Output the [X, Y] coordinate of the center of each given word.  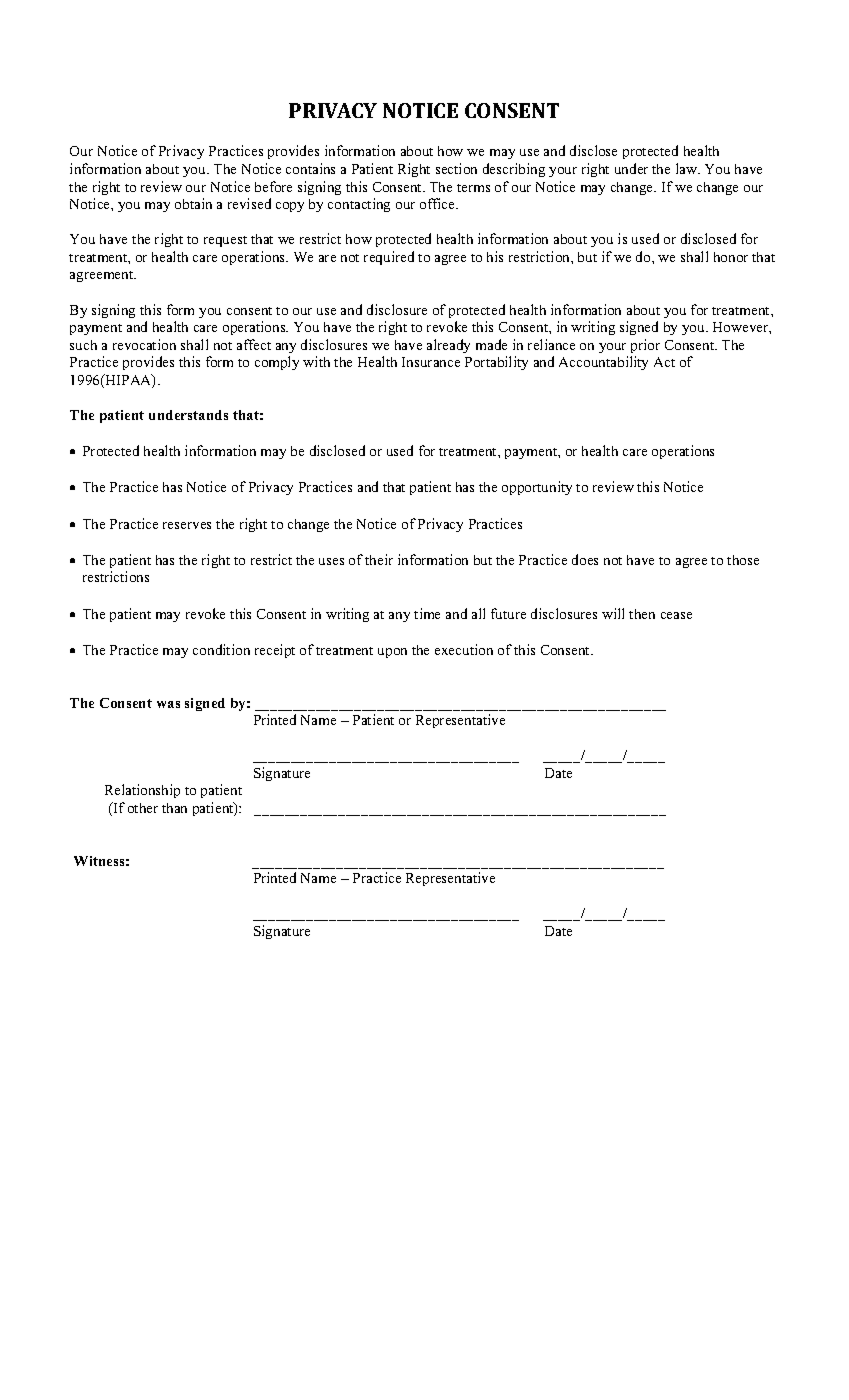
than [174, 808]
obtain [193, 203]
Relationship [142, 791]
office [438, 203]
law [688, 168]
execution [464, 649]
